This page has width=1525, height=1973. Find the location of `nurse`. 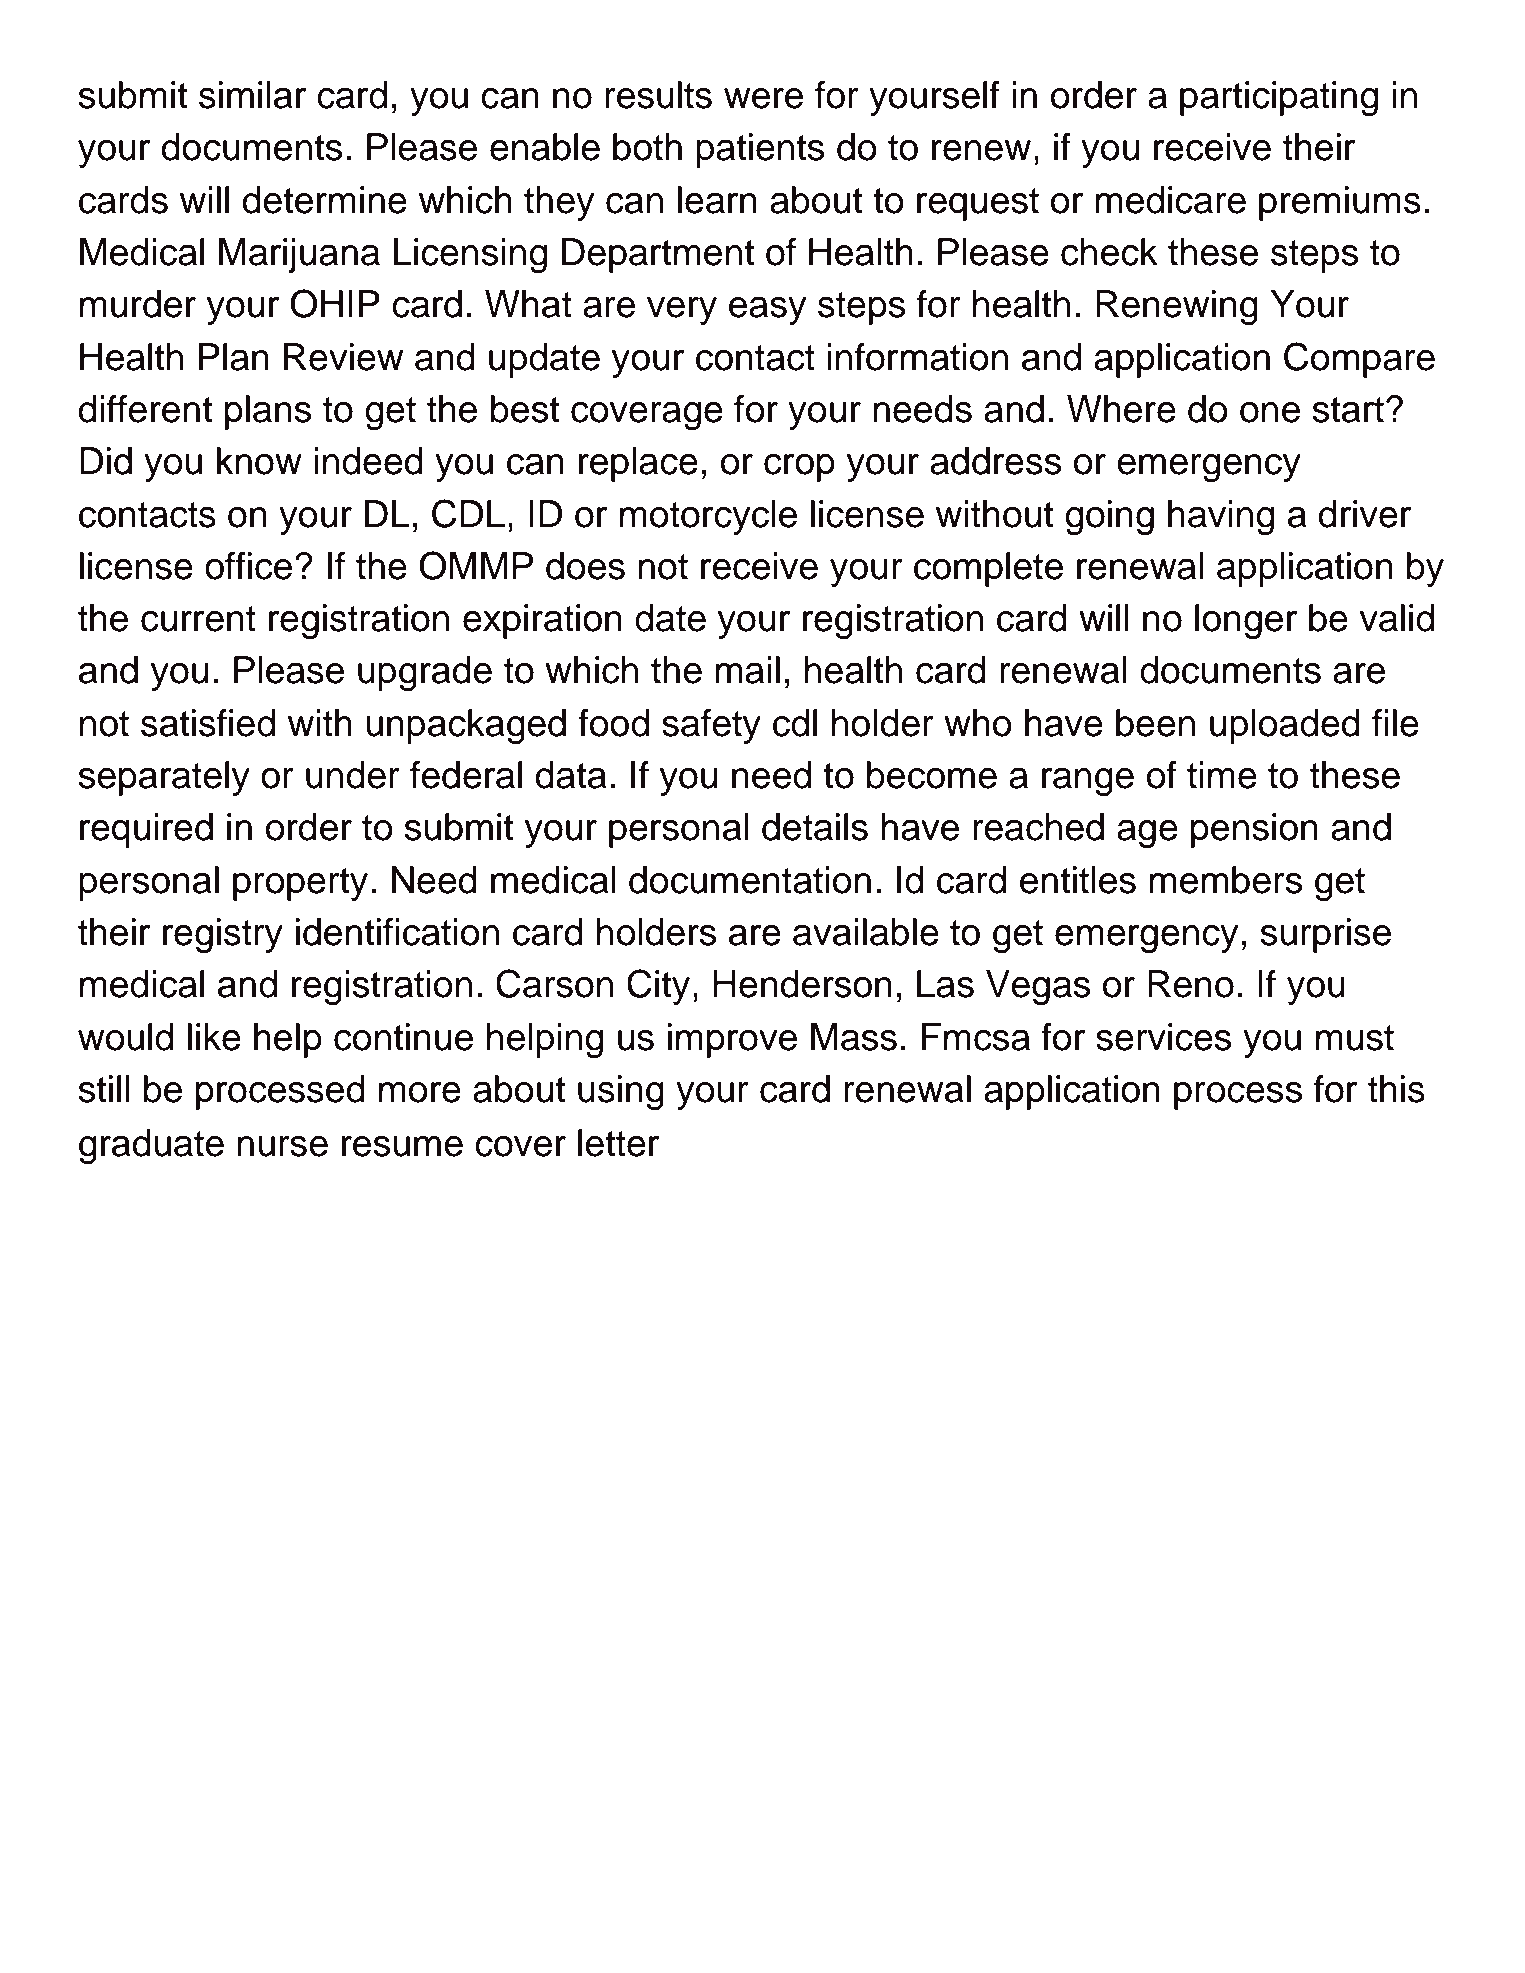

nurse is located at coordinates (282, 1146).
